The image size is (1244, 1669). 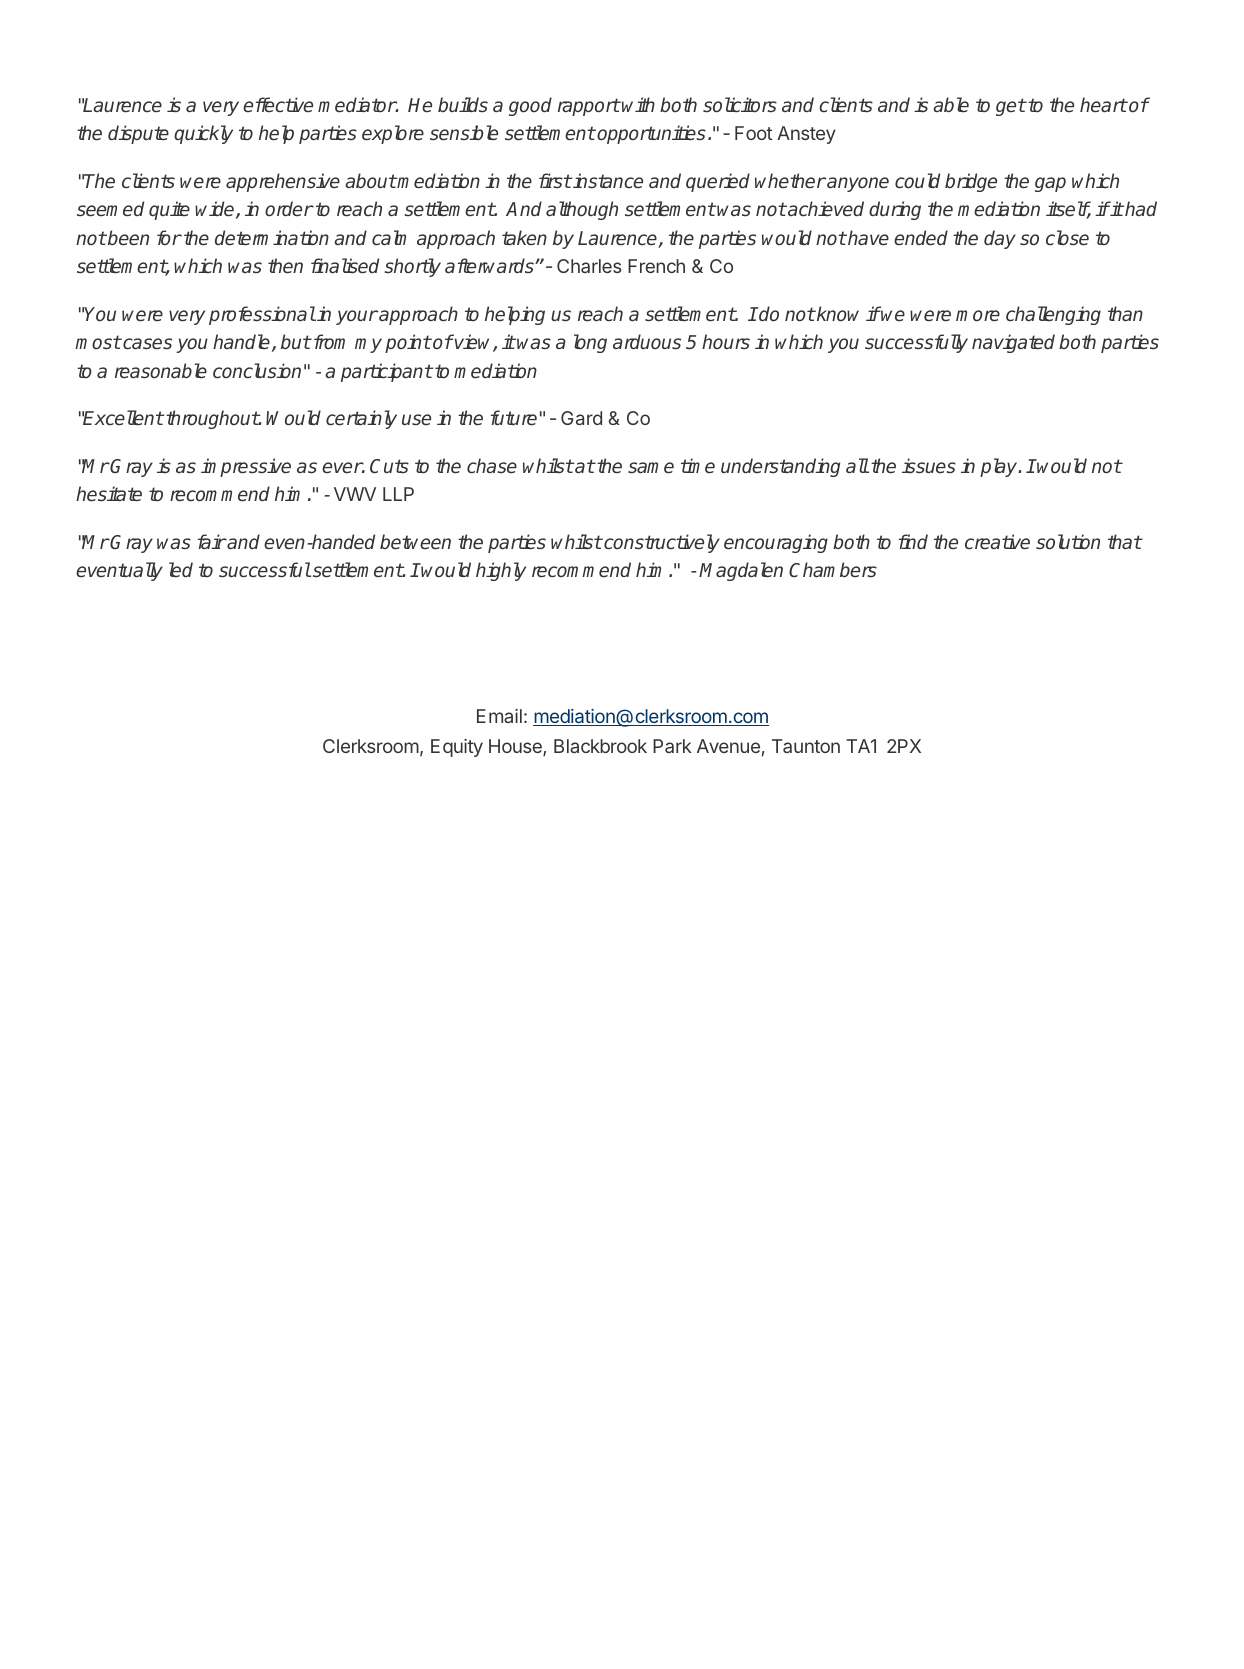 I want to click on quickly, so click(x=203, y=134).
